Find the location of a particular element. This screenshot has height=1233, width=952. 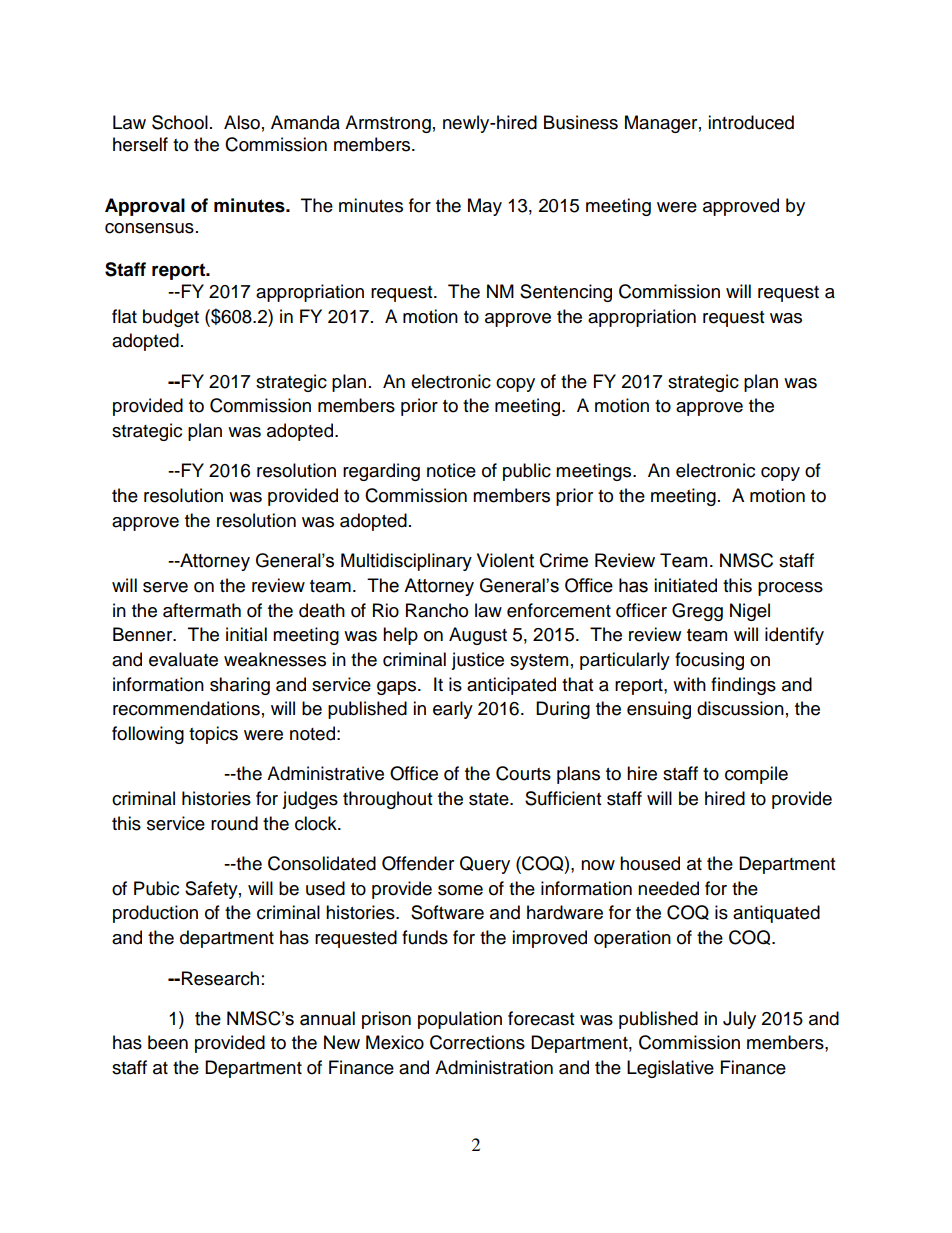

regarding is located at coordinates (381, 472).
